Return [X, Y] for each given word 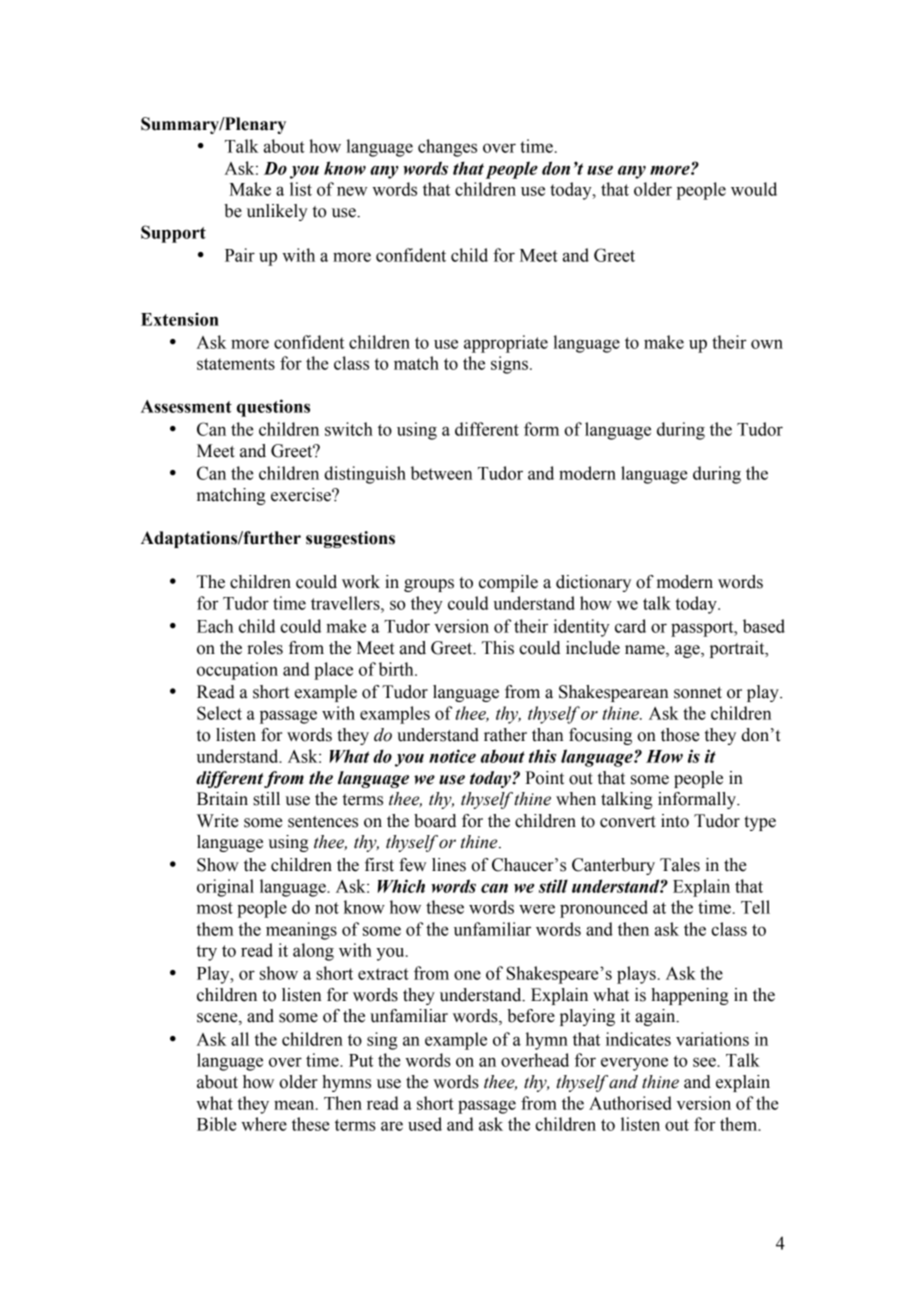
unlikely [277, 212]
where [264, 1124]
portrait [738, 649]
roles [265, 648]
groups [429, 585]
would [754, 189]
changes [447, 148]
